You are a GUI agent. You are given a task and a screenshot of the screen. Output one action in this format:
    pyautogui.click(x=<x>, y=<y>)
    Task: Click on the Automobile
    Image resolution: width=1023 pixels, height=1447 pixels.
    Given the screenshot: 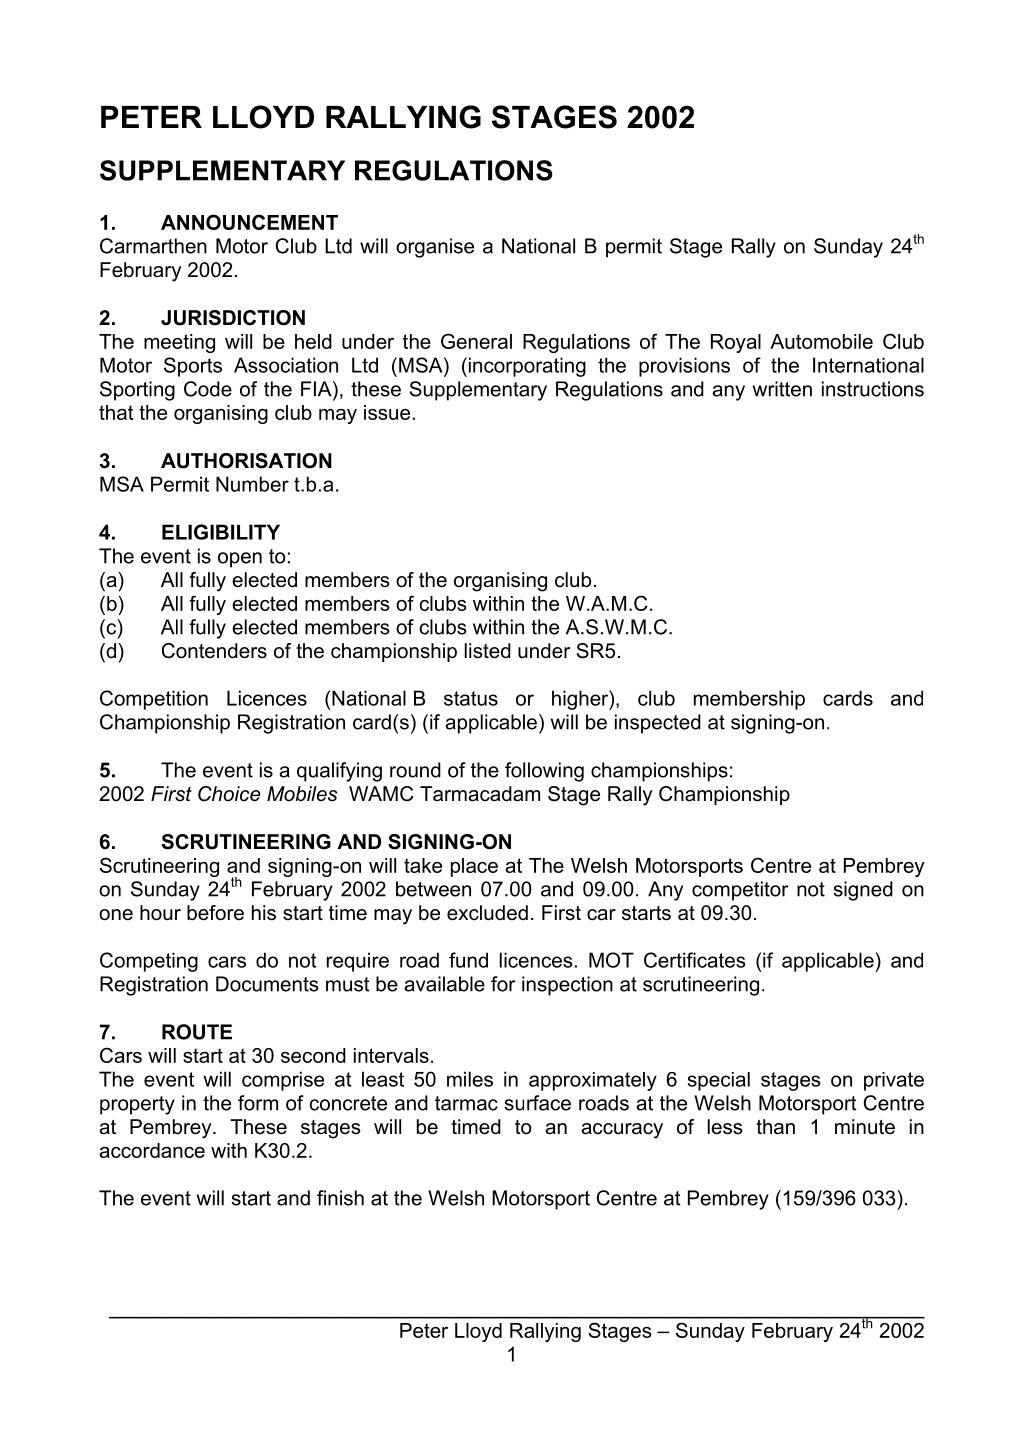 What is the action you would take?
    pyautogui.click(x=821, y=341)
